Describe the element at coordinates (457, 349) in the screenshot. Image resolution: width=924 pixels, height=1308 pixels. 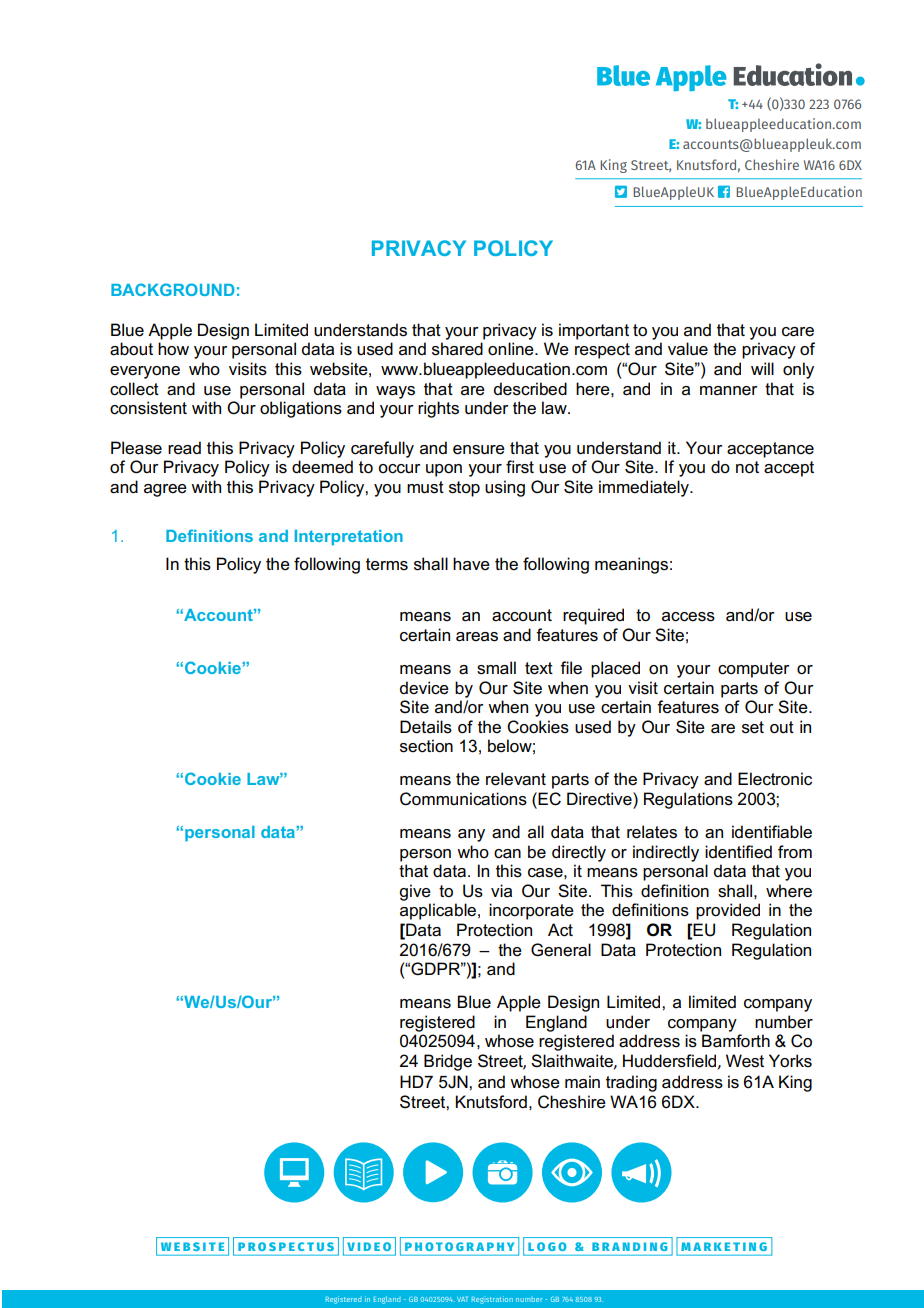
I see `shared` at that location.
